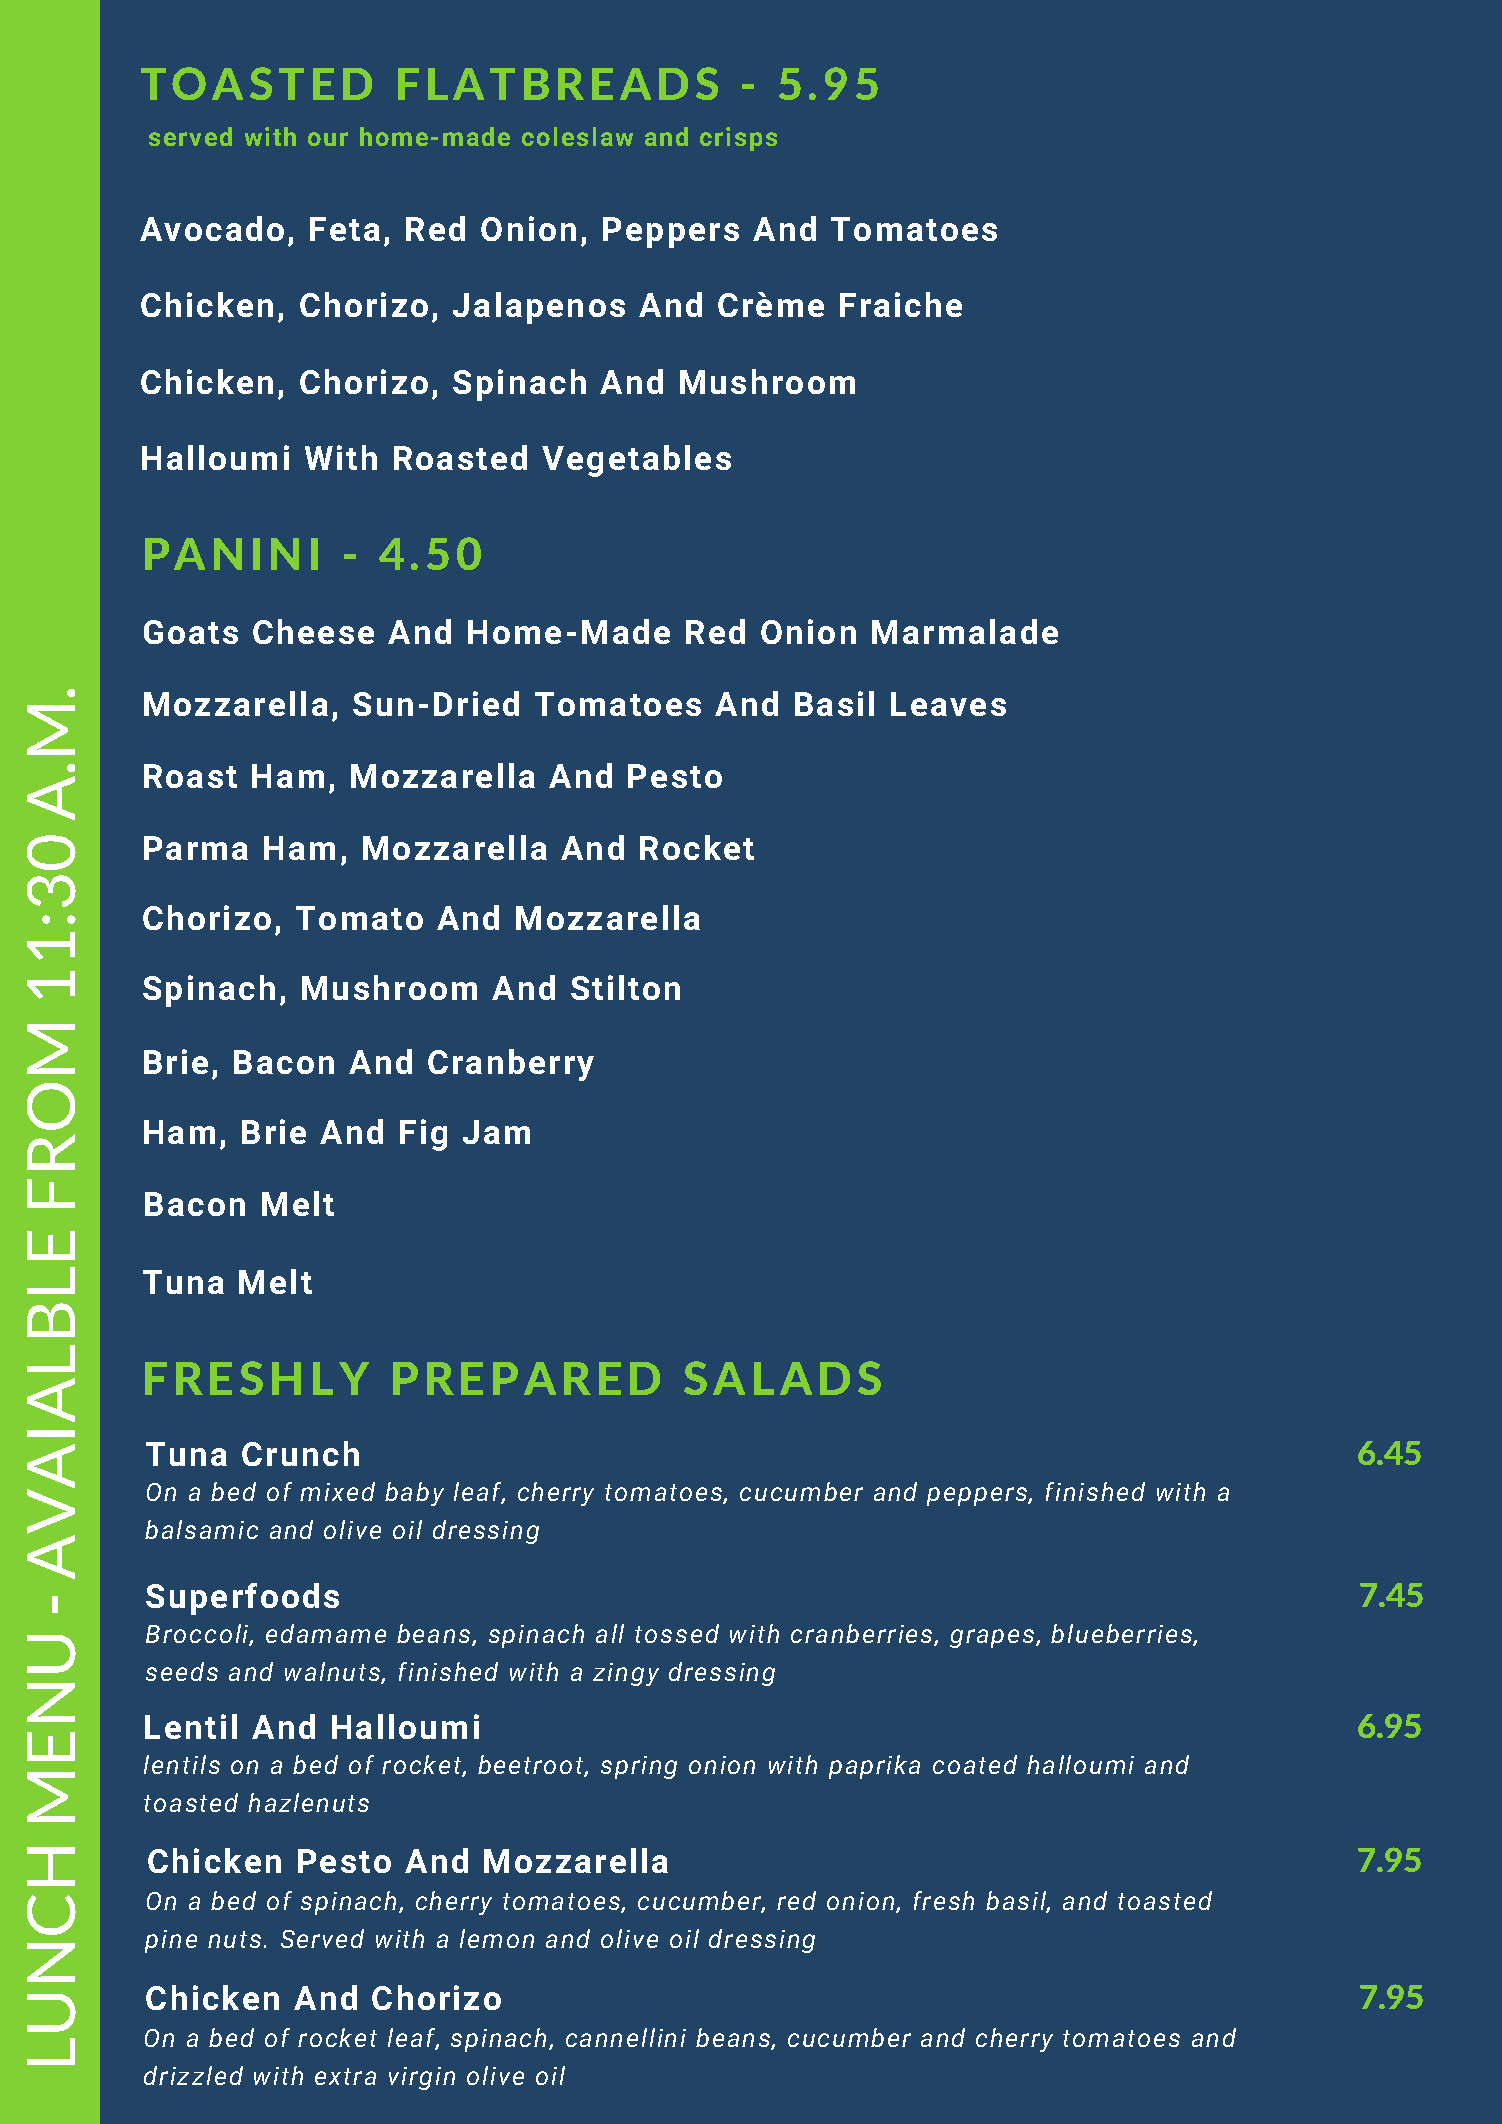  I want to click on Parma, so click(196, 848).
